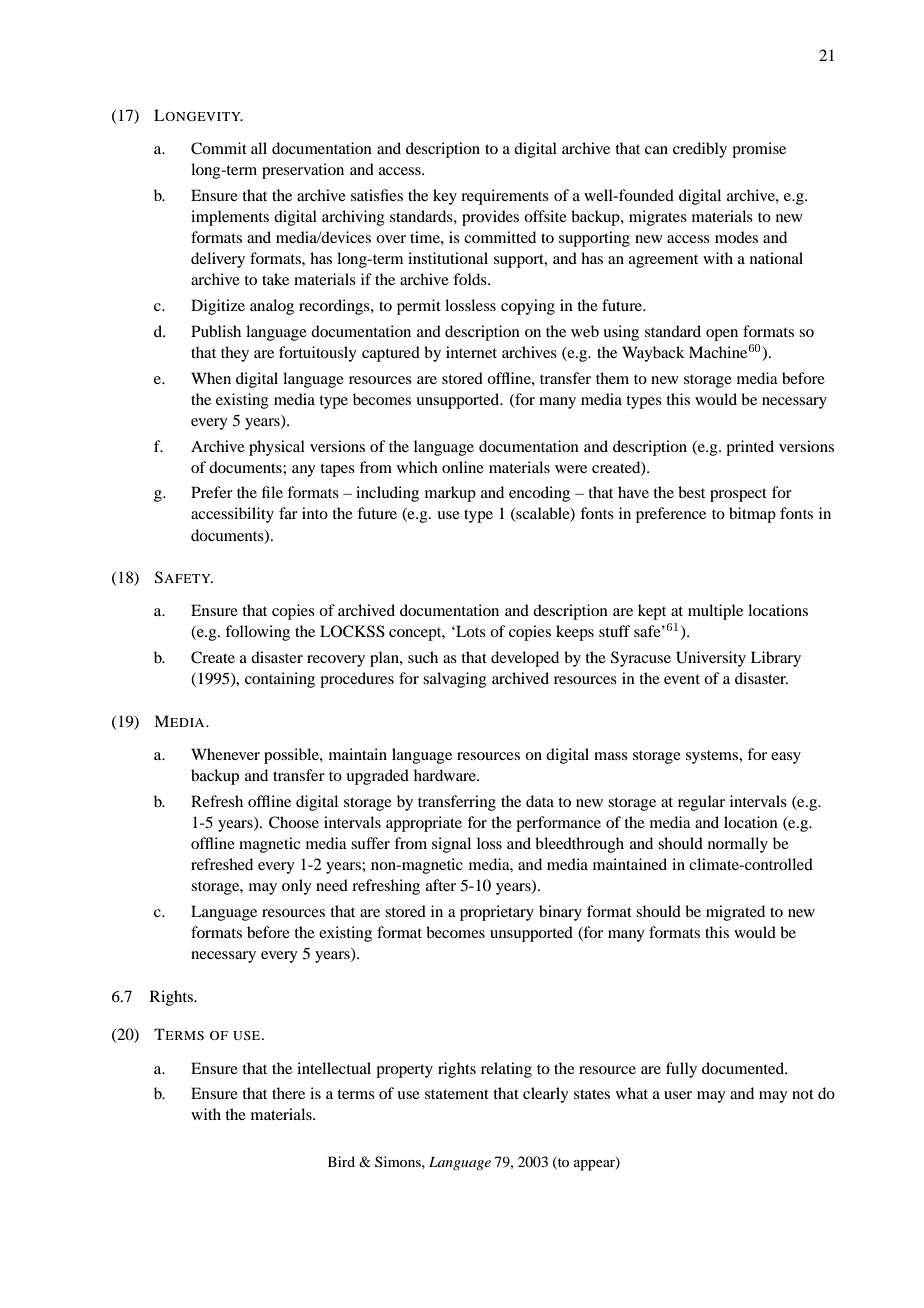 This page has width=924, height=1308. What do you see at coordinates (786, 758) in the page?
I see `easy` at bounding box center [786, 758].
